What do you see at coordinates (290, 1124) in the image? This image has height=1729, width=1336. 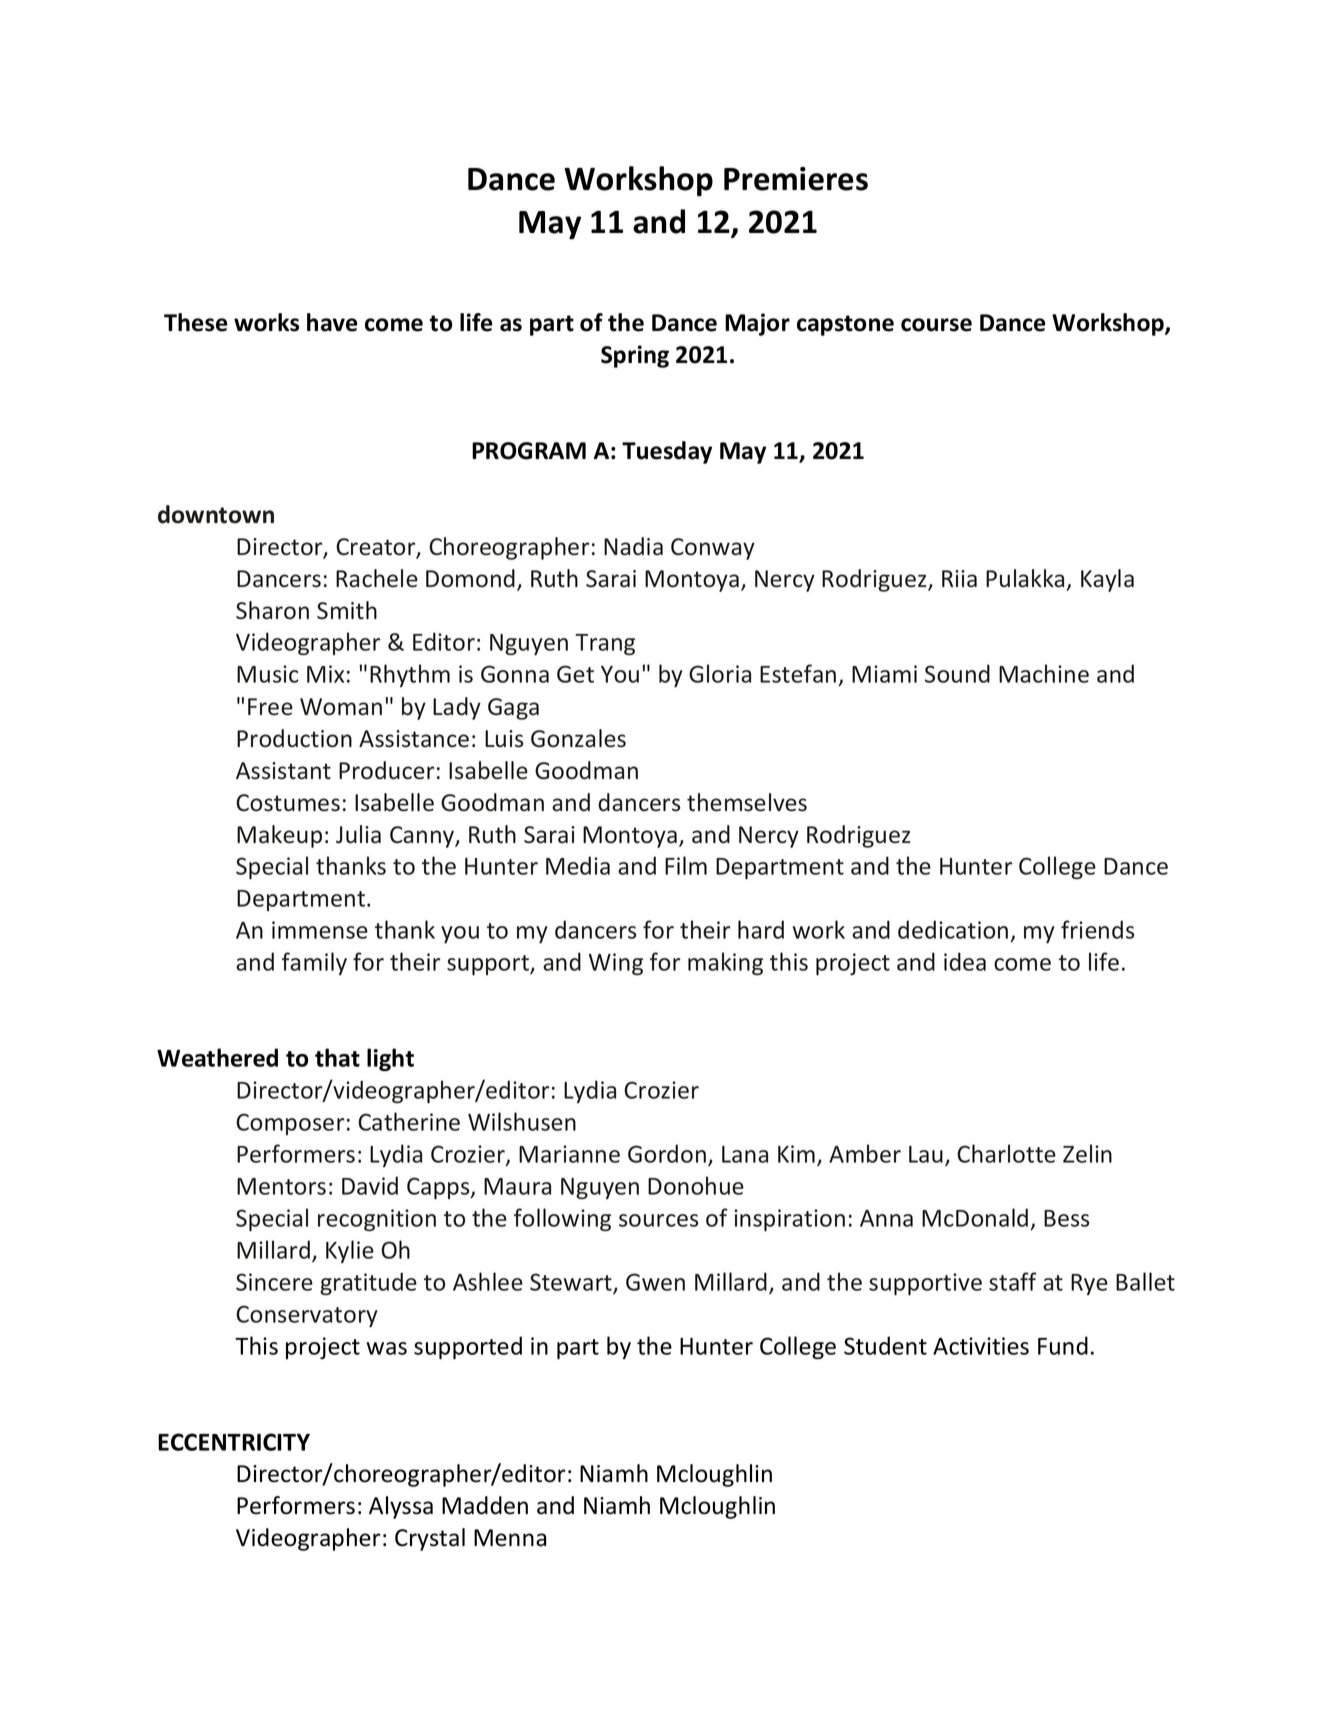 I see `Composer` at bounding box center [290, 1124].
